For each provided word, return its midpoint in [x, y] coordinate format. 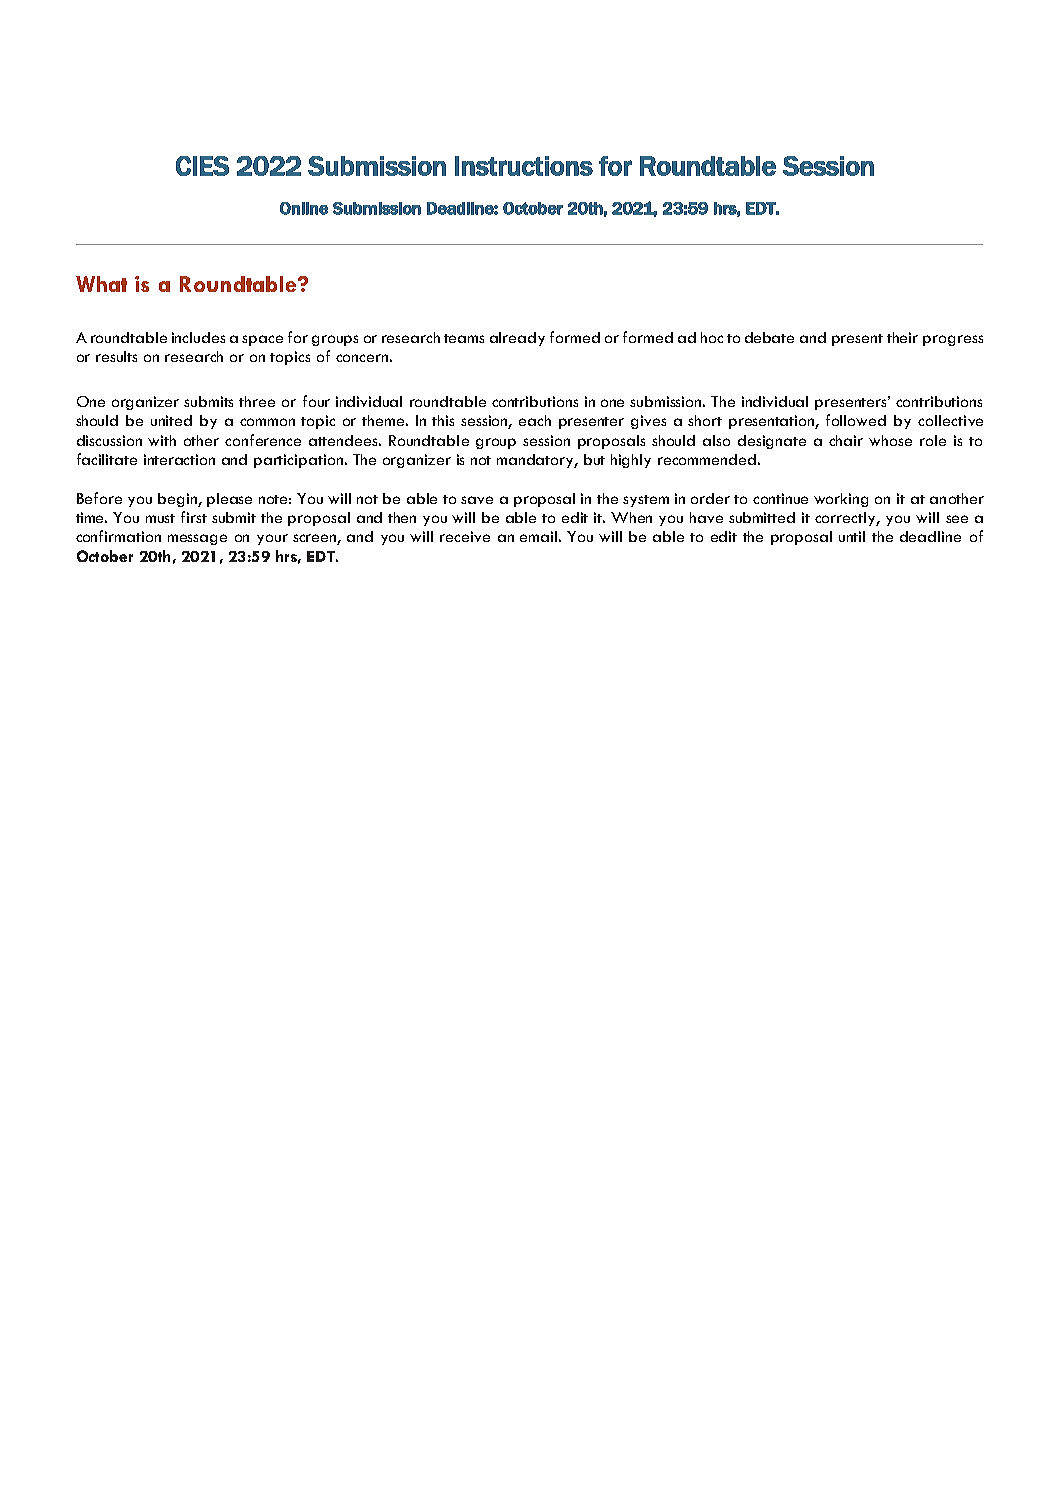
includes [198, 337]
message [197, 539]
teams [464, 338]
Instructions [524, 166]
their [902, 337]
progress [953, 340]
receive [465, 536]
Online [304, 208]
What [101, 284]
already [517, 339]
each [535, 420]
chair [846, 440]
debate [769, 337]
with [162, 440]
